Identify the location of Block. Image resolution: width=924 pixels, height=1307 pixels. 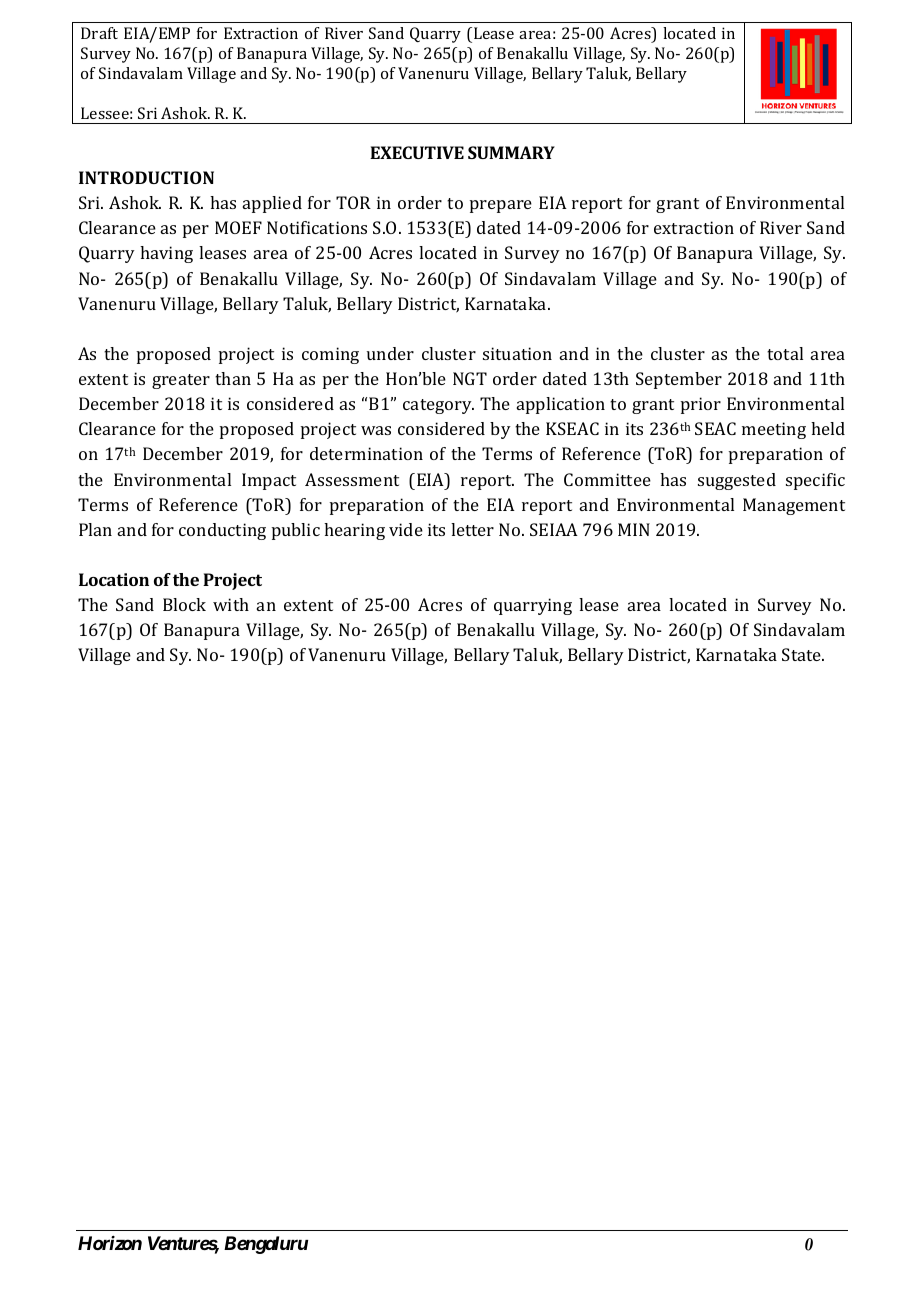
(184, 604).
